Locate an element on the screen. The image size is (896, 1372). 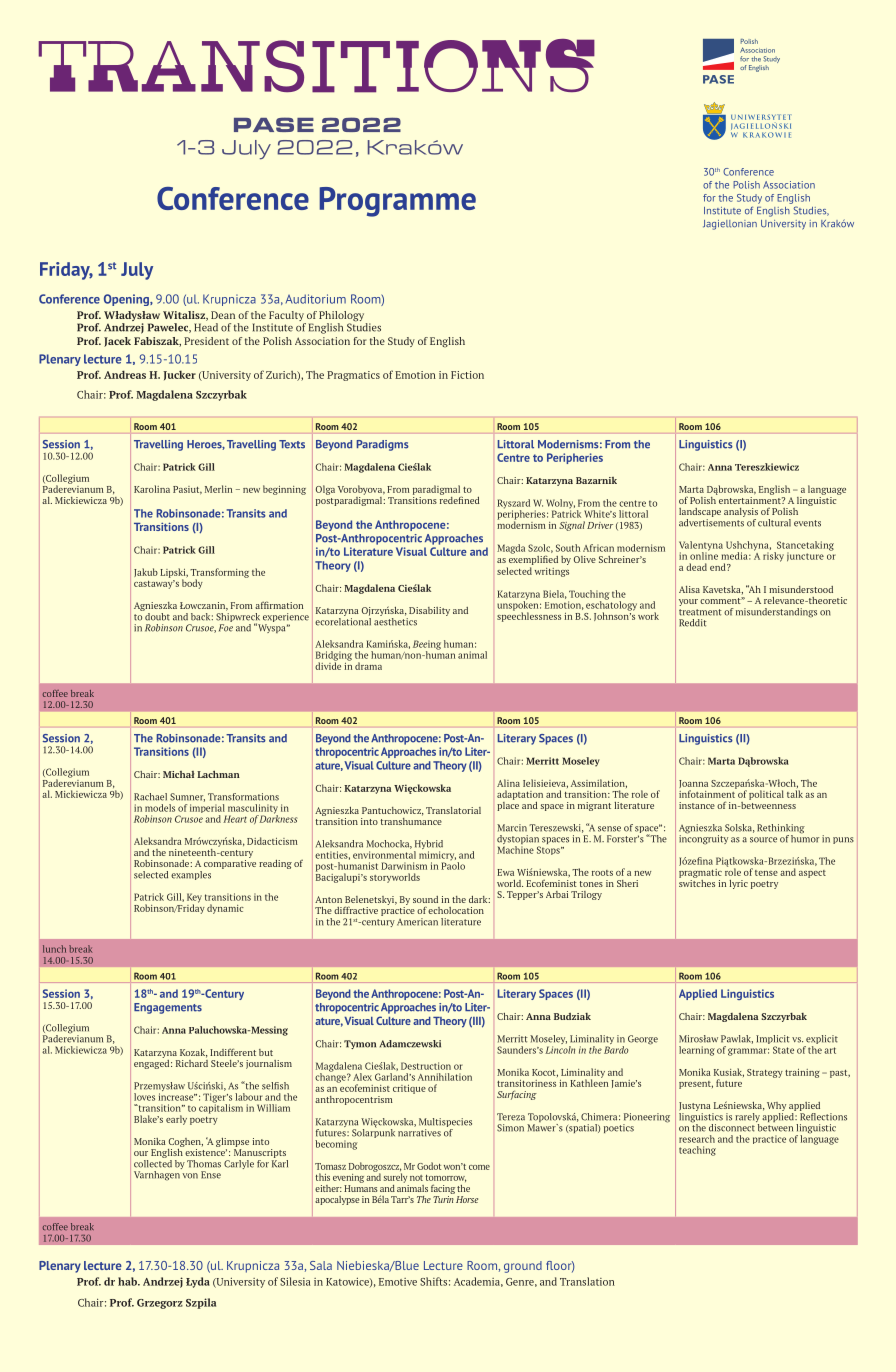
Programme is located at coordinates (397, 202).
